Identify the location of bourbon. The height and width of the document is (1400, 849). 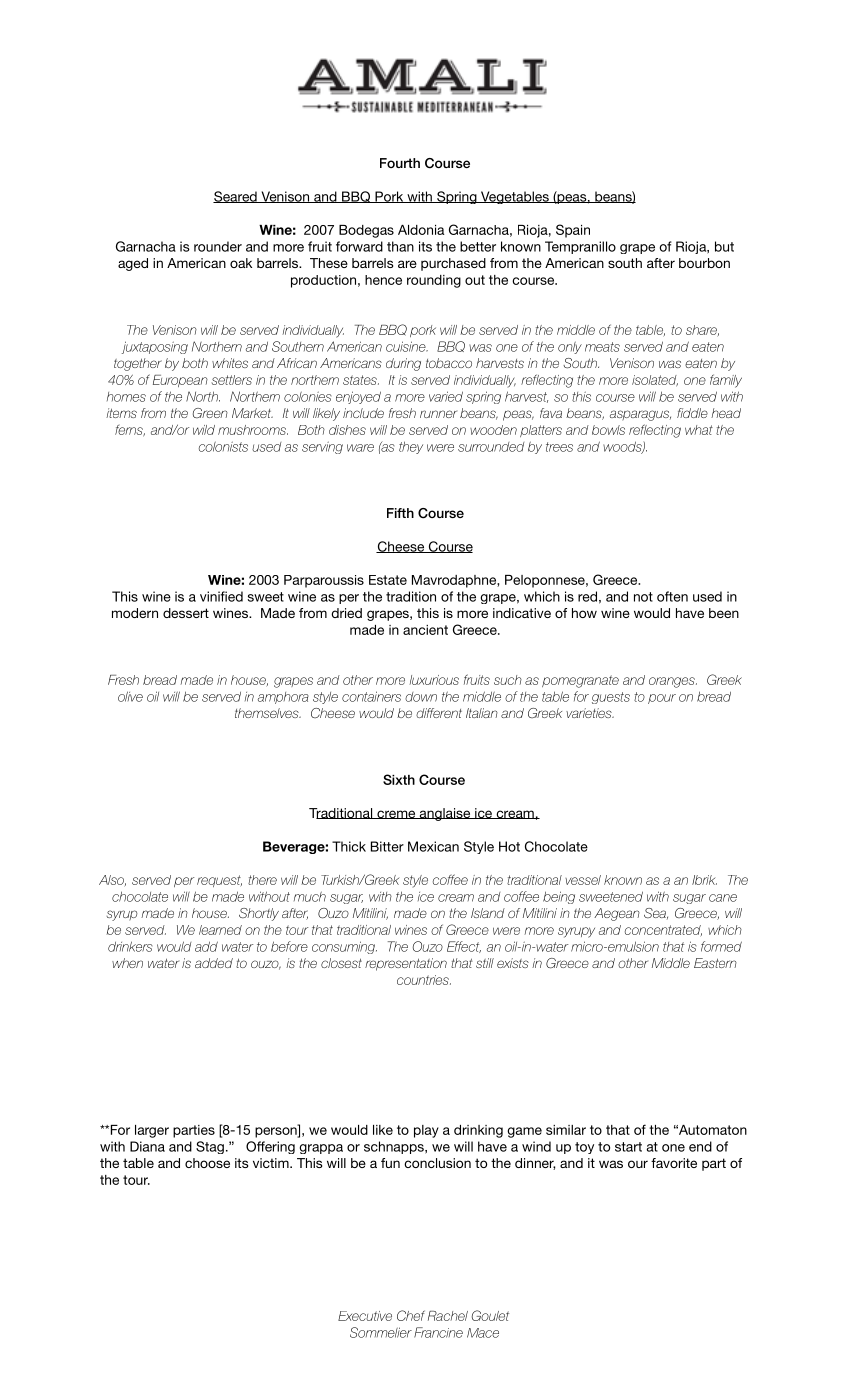
(704, 263).
